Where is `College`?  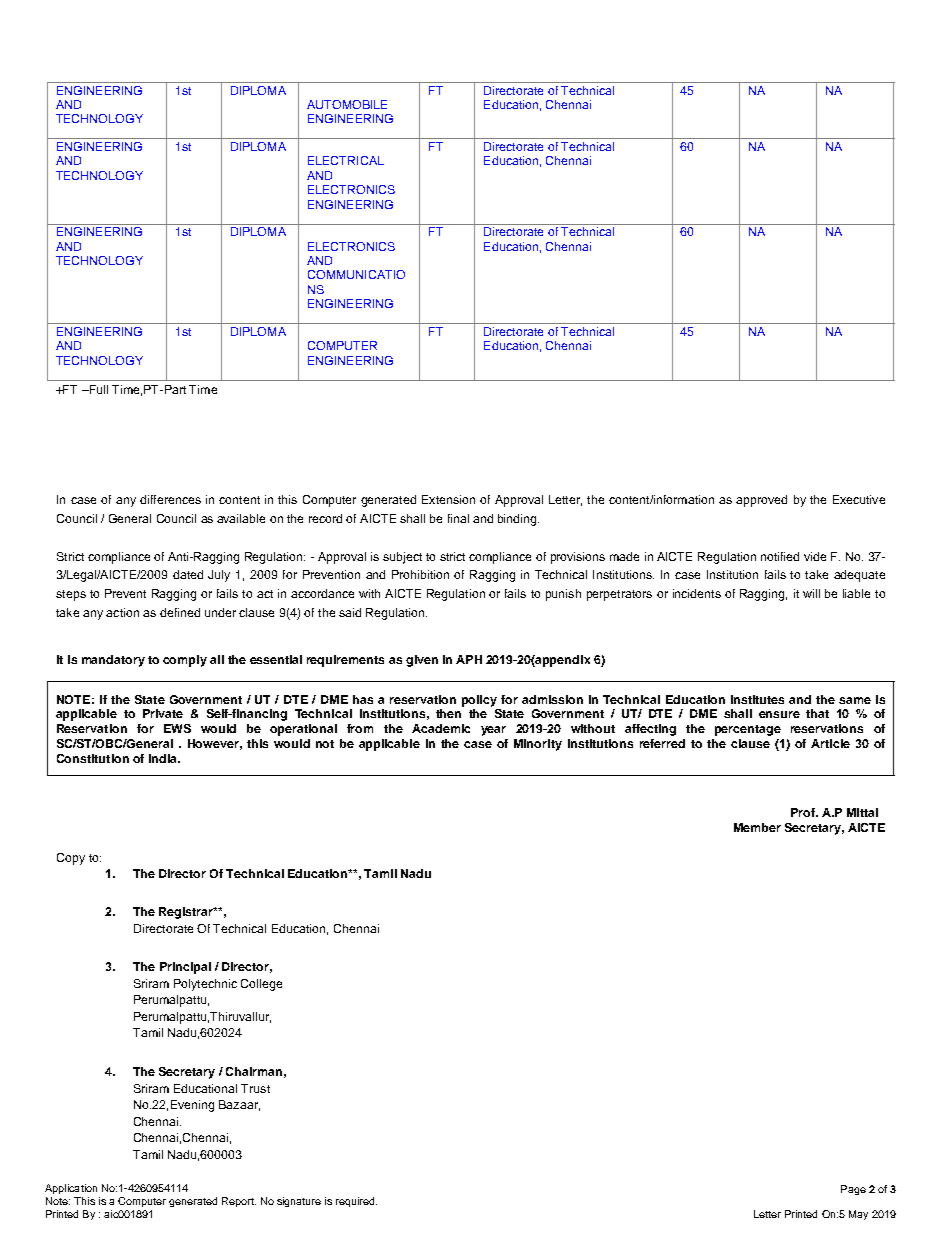 College is located at coordinates (261, 985).
